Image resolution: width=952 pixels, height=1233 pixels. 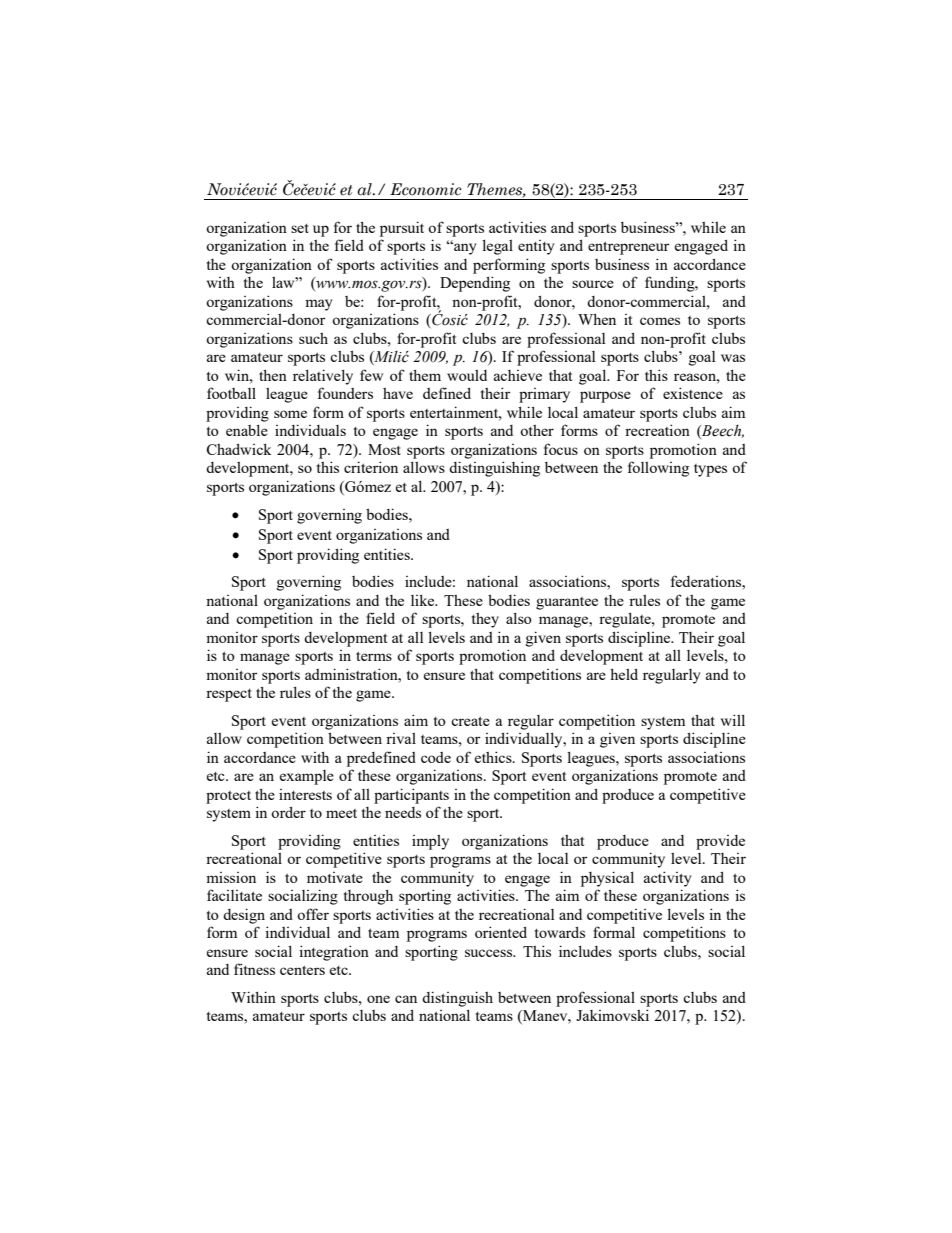 I want to click on terms, so click(x=374, y=656).
